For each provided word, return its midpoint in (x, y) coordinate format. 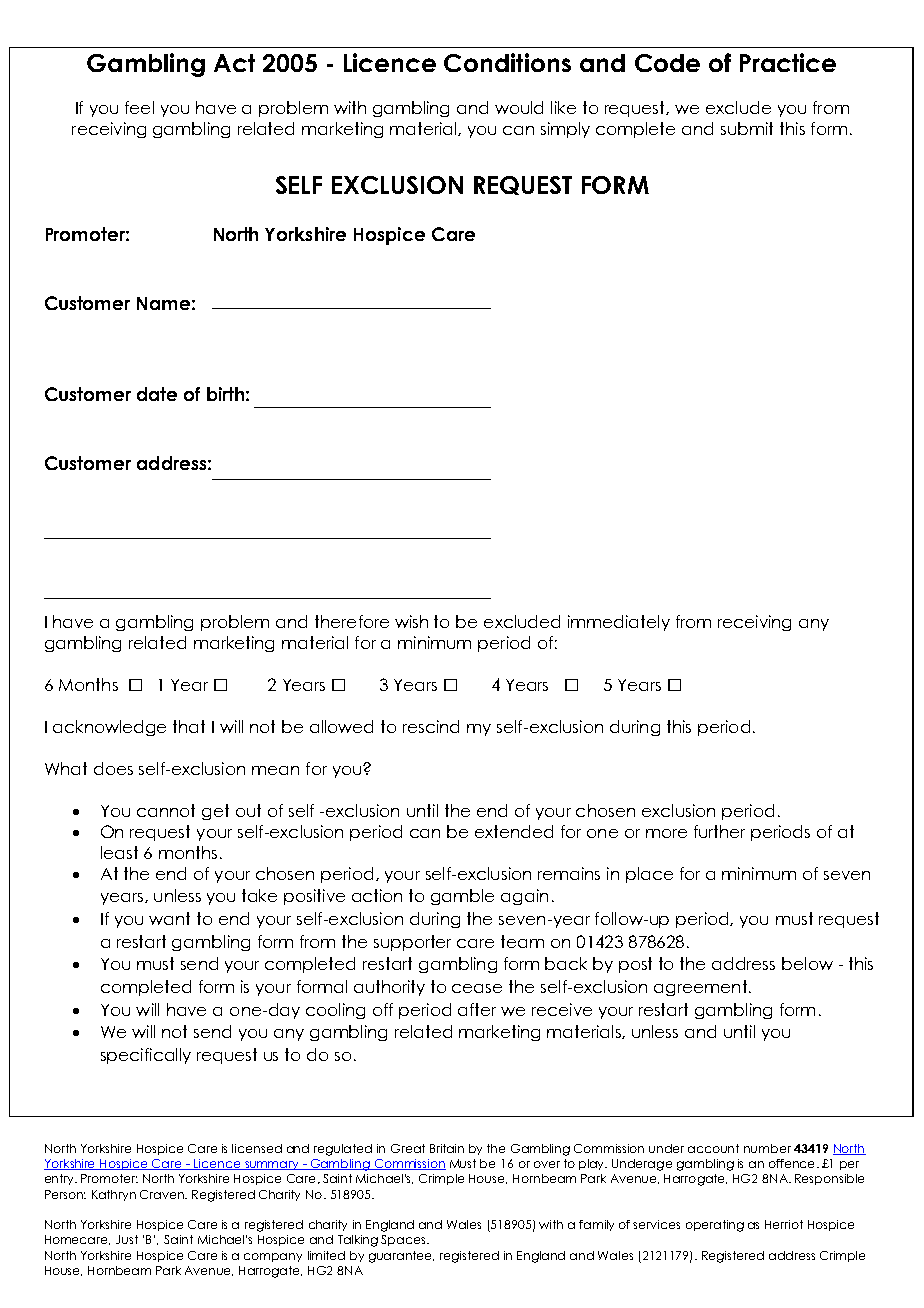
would (519, 107)
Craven (163, 1194)
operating (715, 1226)
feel (139, 107)
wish (411, 621)
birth (225, 394)
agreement (700, 988)
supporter (412, 943)
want (169, 918)
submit (747, 128)
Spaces (404, 1240)
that (189, 726)
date (157, 394)
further (719, 831)
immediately (619, 623)
